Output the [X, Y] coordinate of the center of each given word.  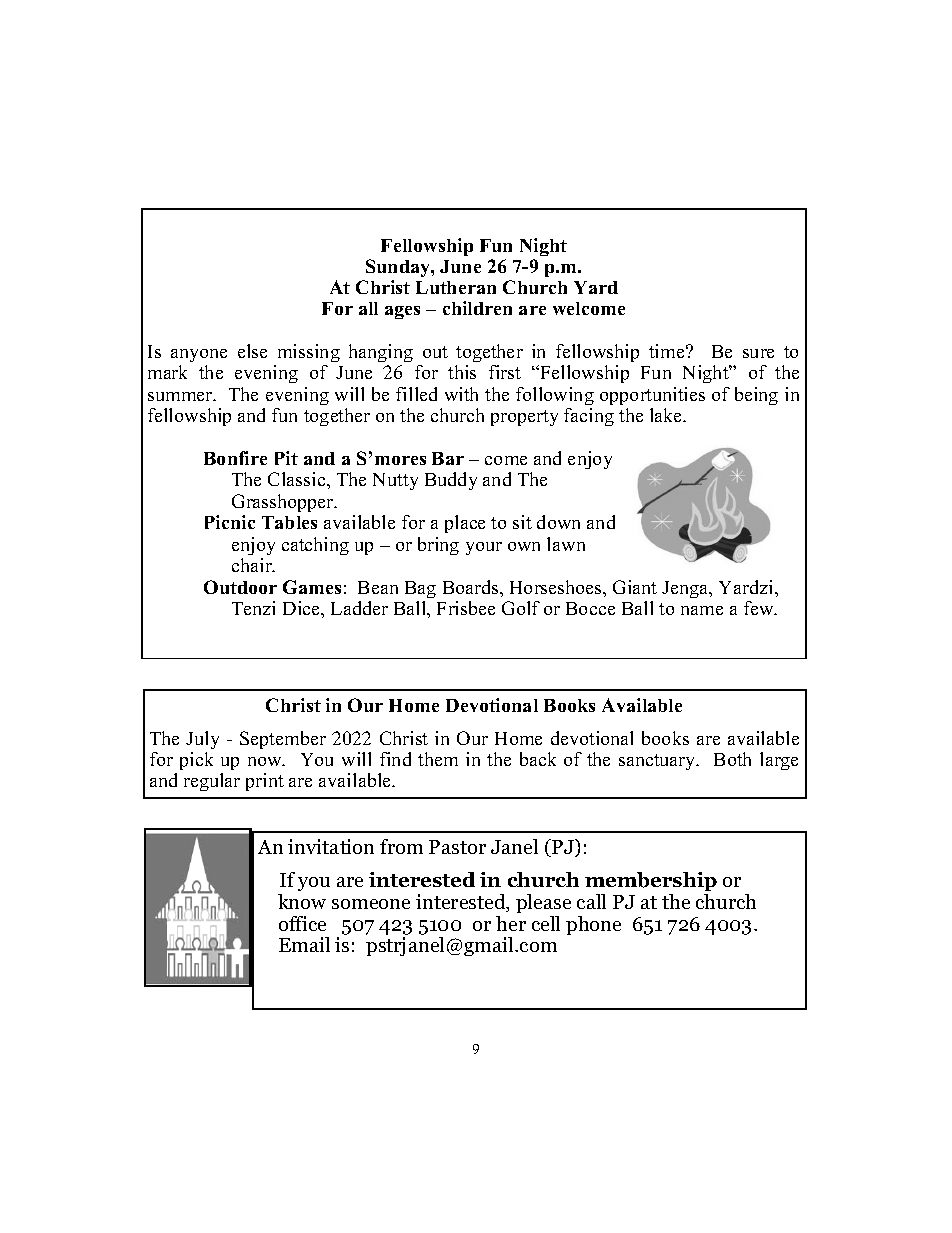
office [302, 923]
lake [667, 415]
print [265, 782]
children [477, 308]
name [702, 610]
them [438, 759]
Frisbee [466, 608]
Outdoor [240, 587]
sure [758, 353]
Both [732, 759]
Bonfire [235, 458]
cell [546, 923]
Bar [448, 458]
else [252, 351]
